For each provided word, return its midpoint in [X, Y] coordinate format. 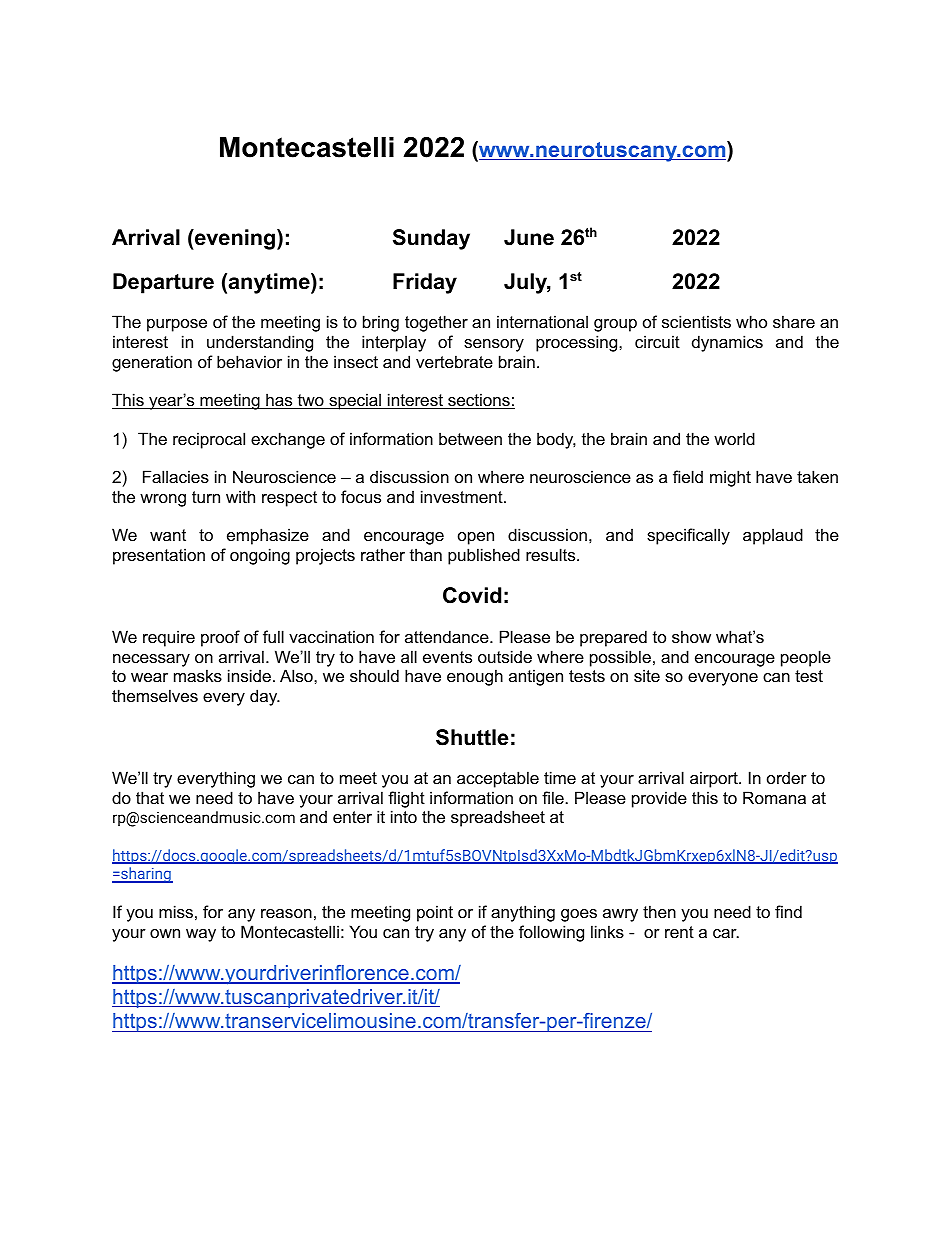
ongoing [260, 556]
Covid [472, 595]
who [751, 321]
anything [523, 913]
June [529, 237]
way [201, 935]
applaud [773, 536]
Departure [163, 283]
